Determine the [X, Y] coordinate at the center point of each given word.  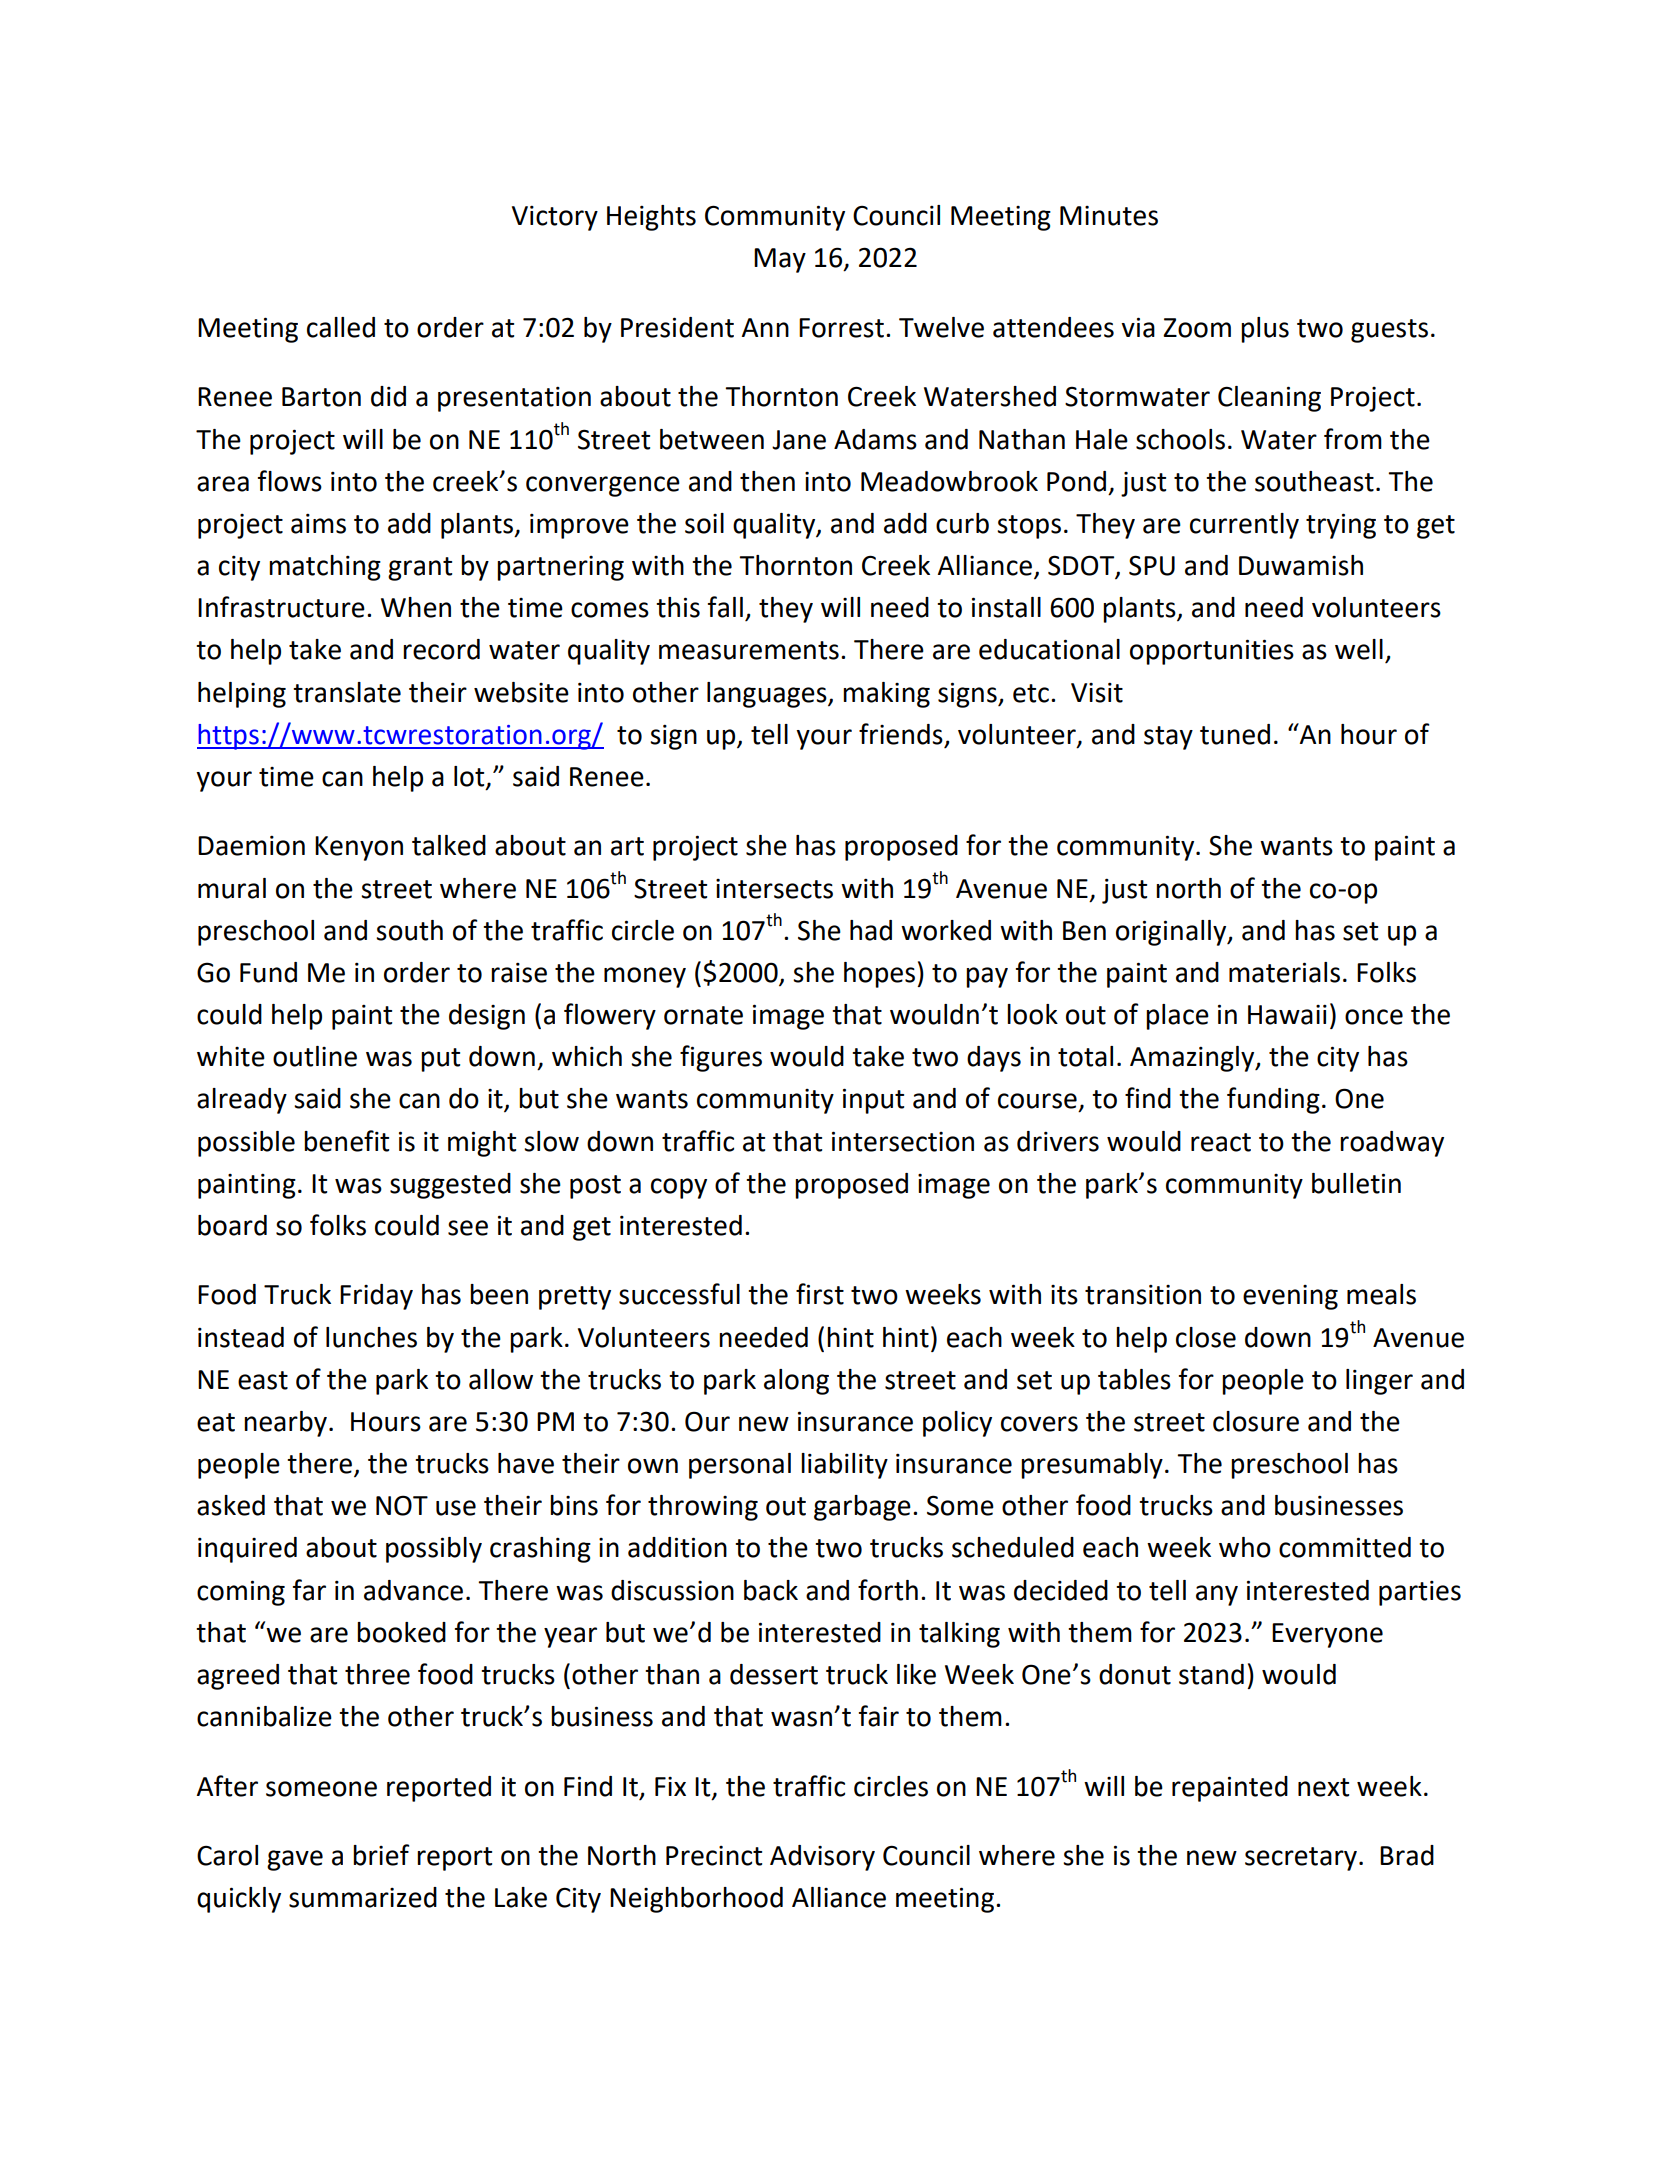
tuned [1235, 734]
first [820, 1294]
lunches [371, 1337]
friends [901, 734]
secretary [1302, 1859]
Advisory [822, 1858]
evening [1290, 1297]
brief [381, 1855]
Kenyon [359, 848]
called [341, 327]
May [780, 260]
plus [1265, 330]
